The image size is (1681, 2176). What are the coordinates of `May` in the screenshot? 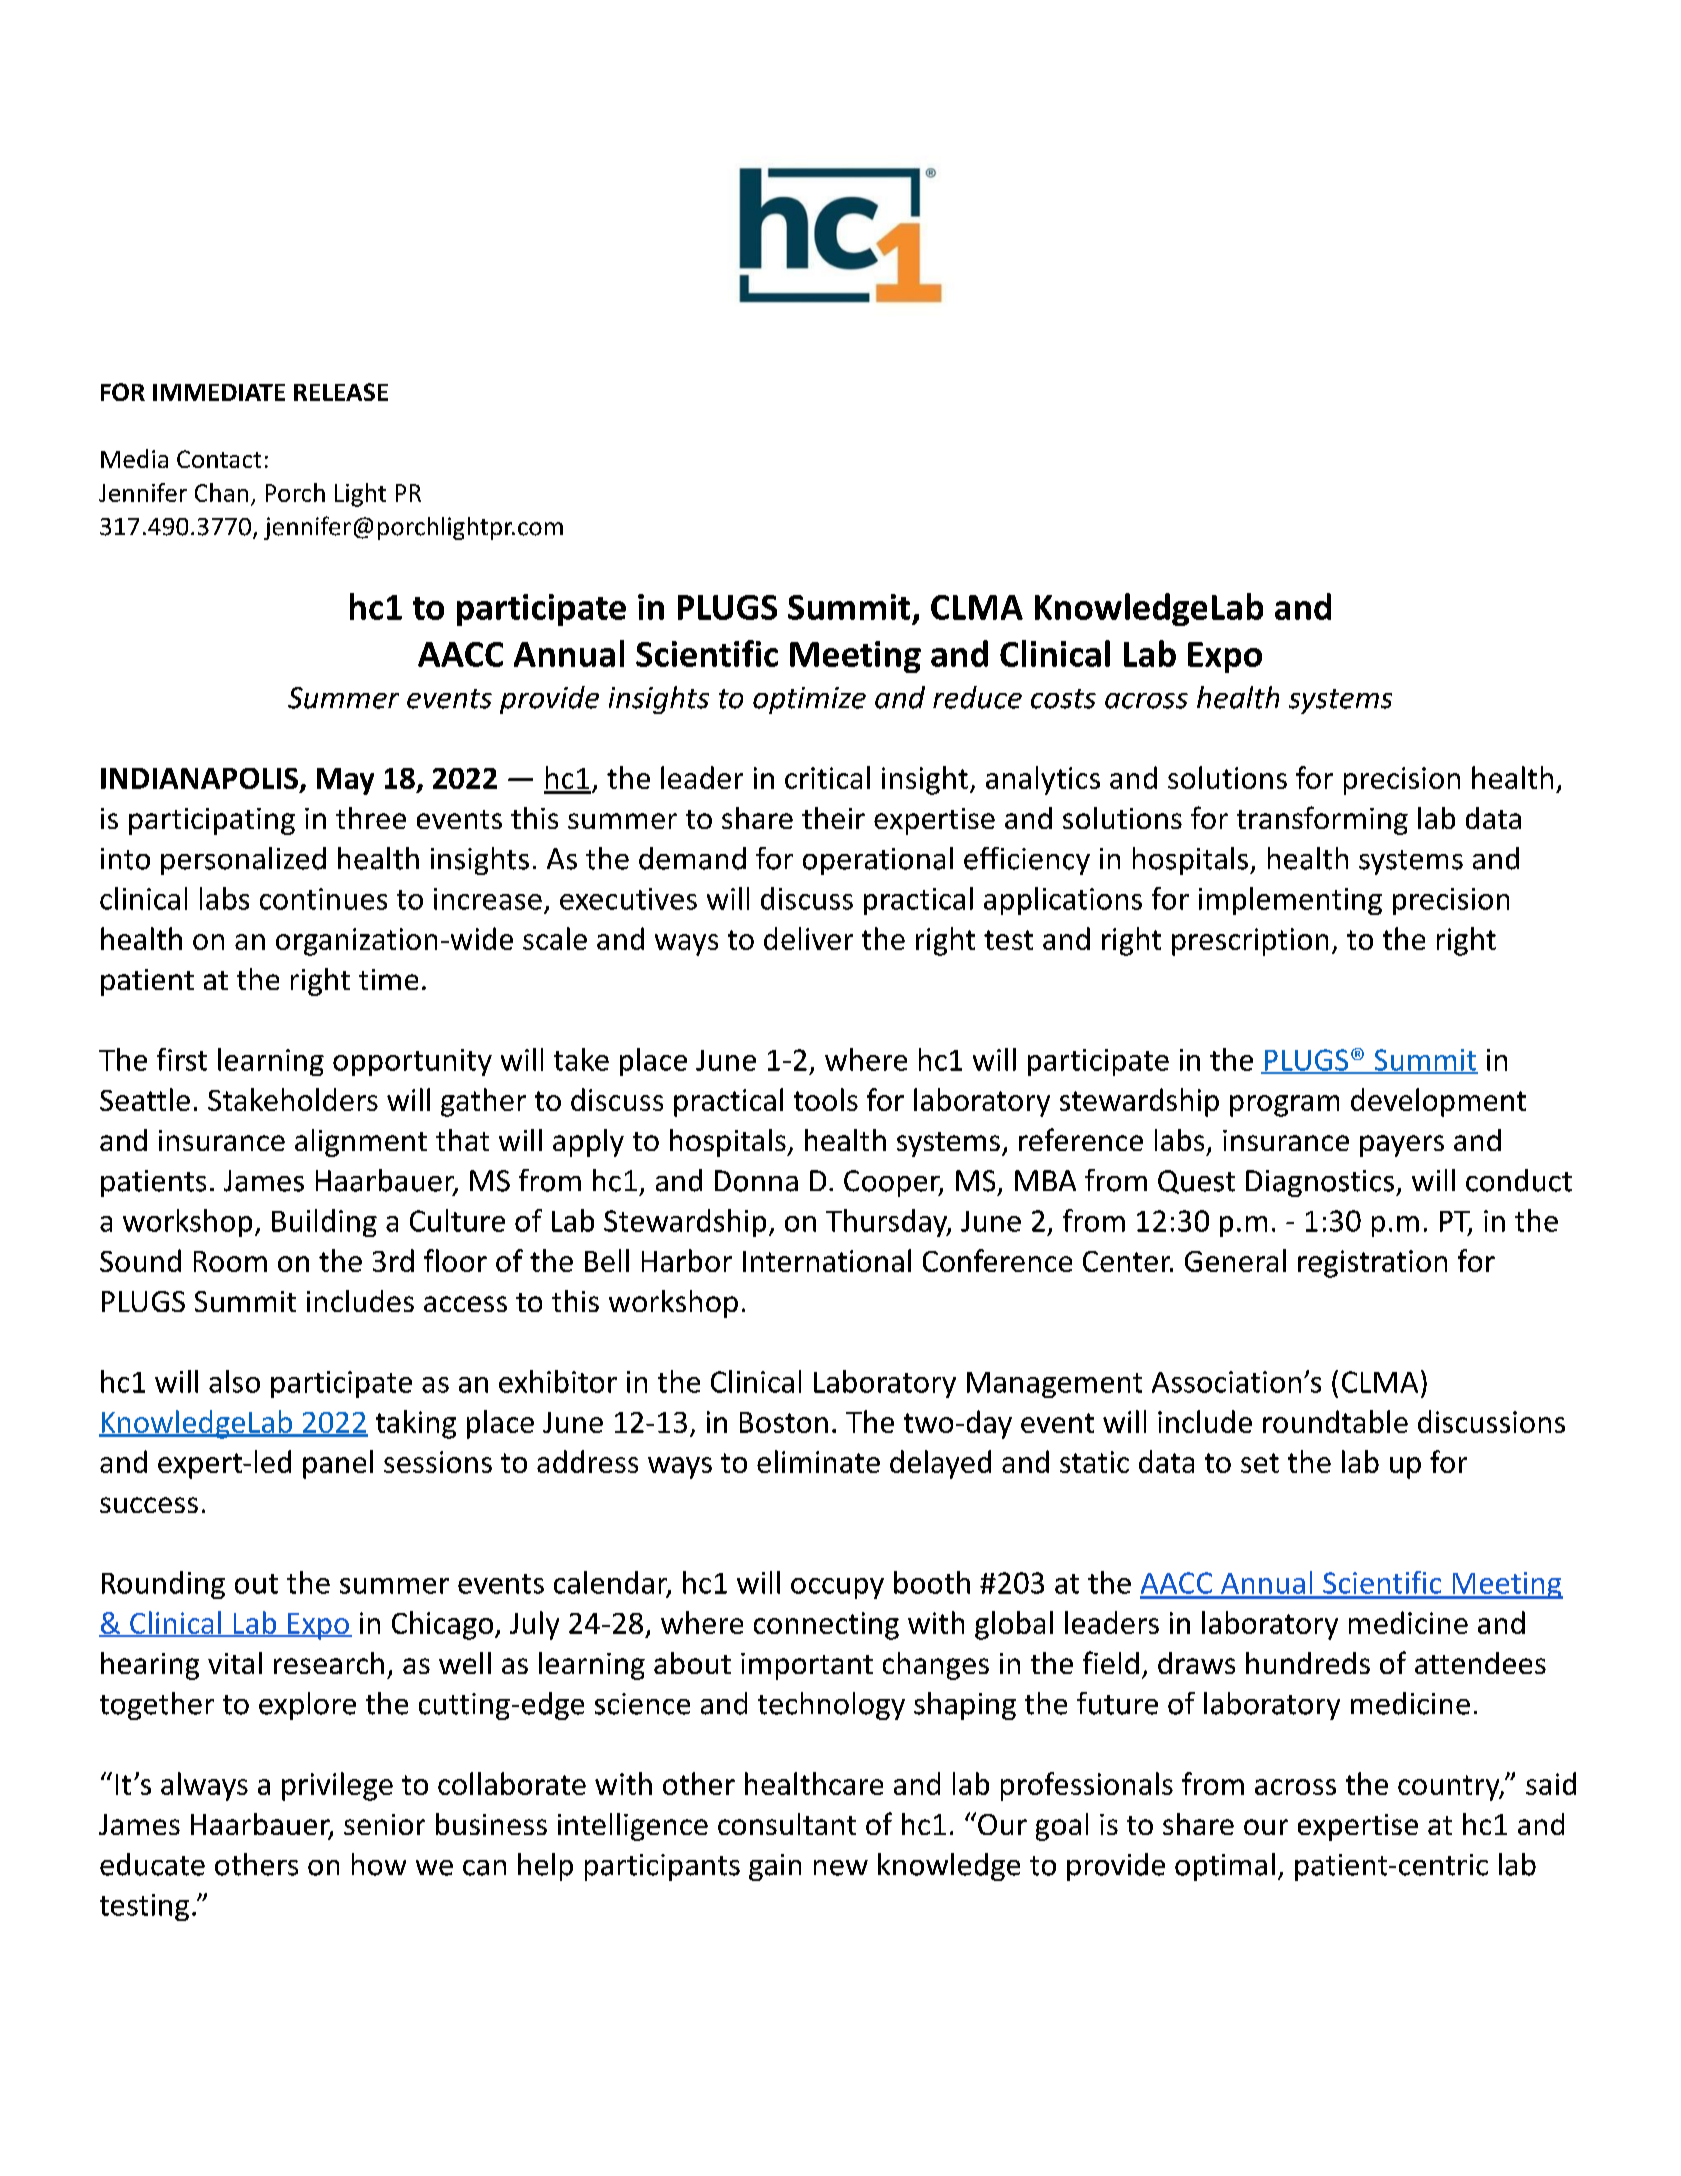 It's located at (345, 781).
